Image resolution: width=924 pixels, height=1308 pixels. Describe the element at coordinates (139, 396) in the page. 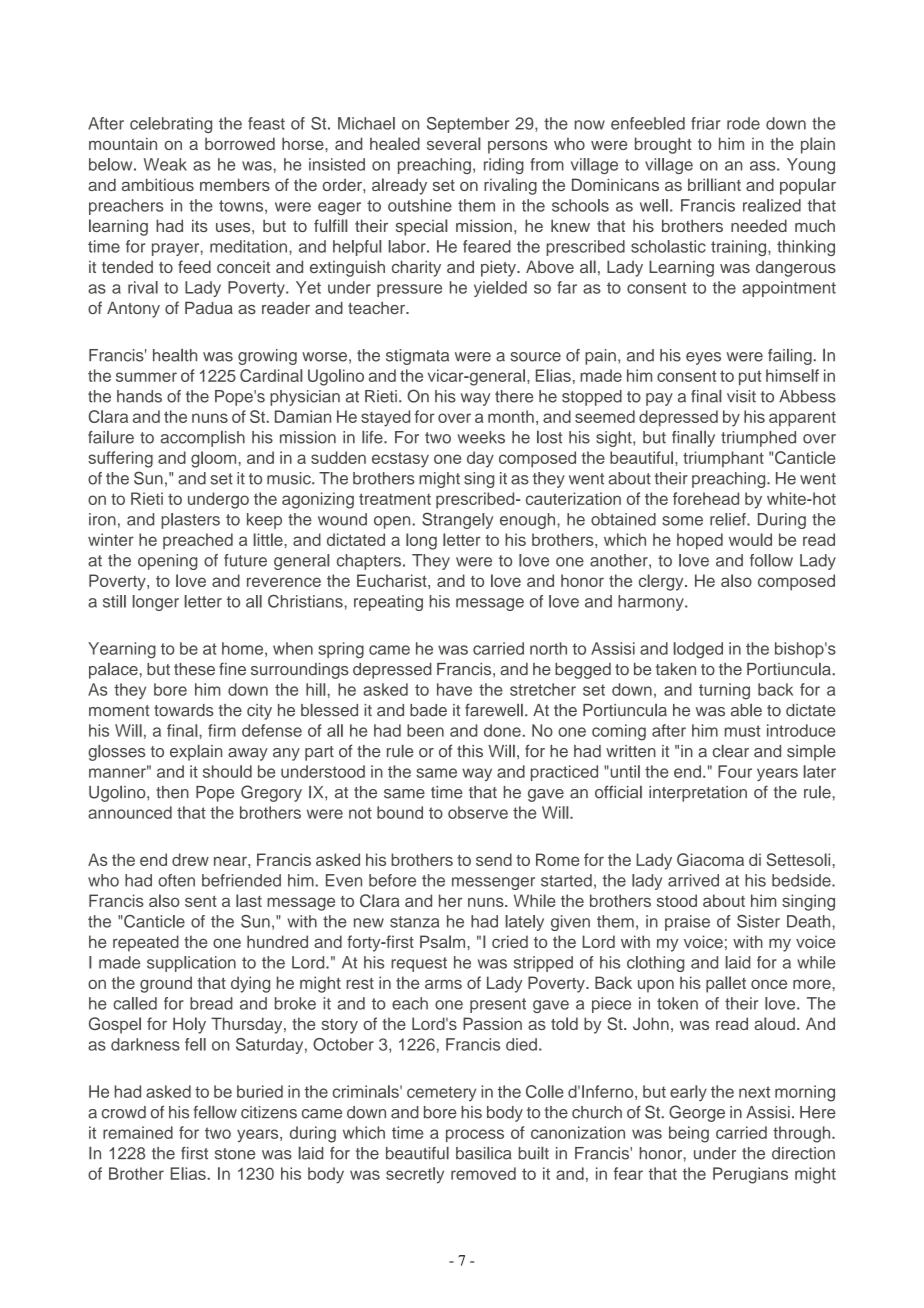

I see `hands` at that location.
